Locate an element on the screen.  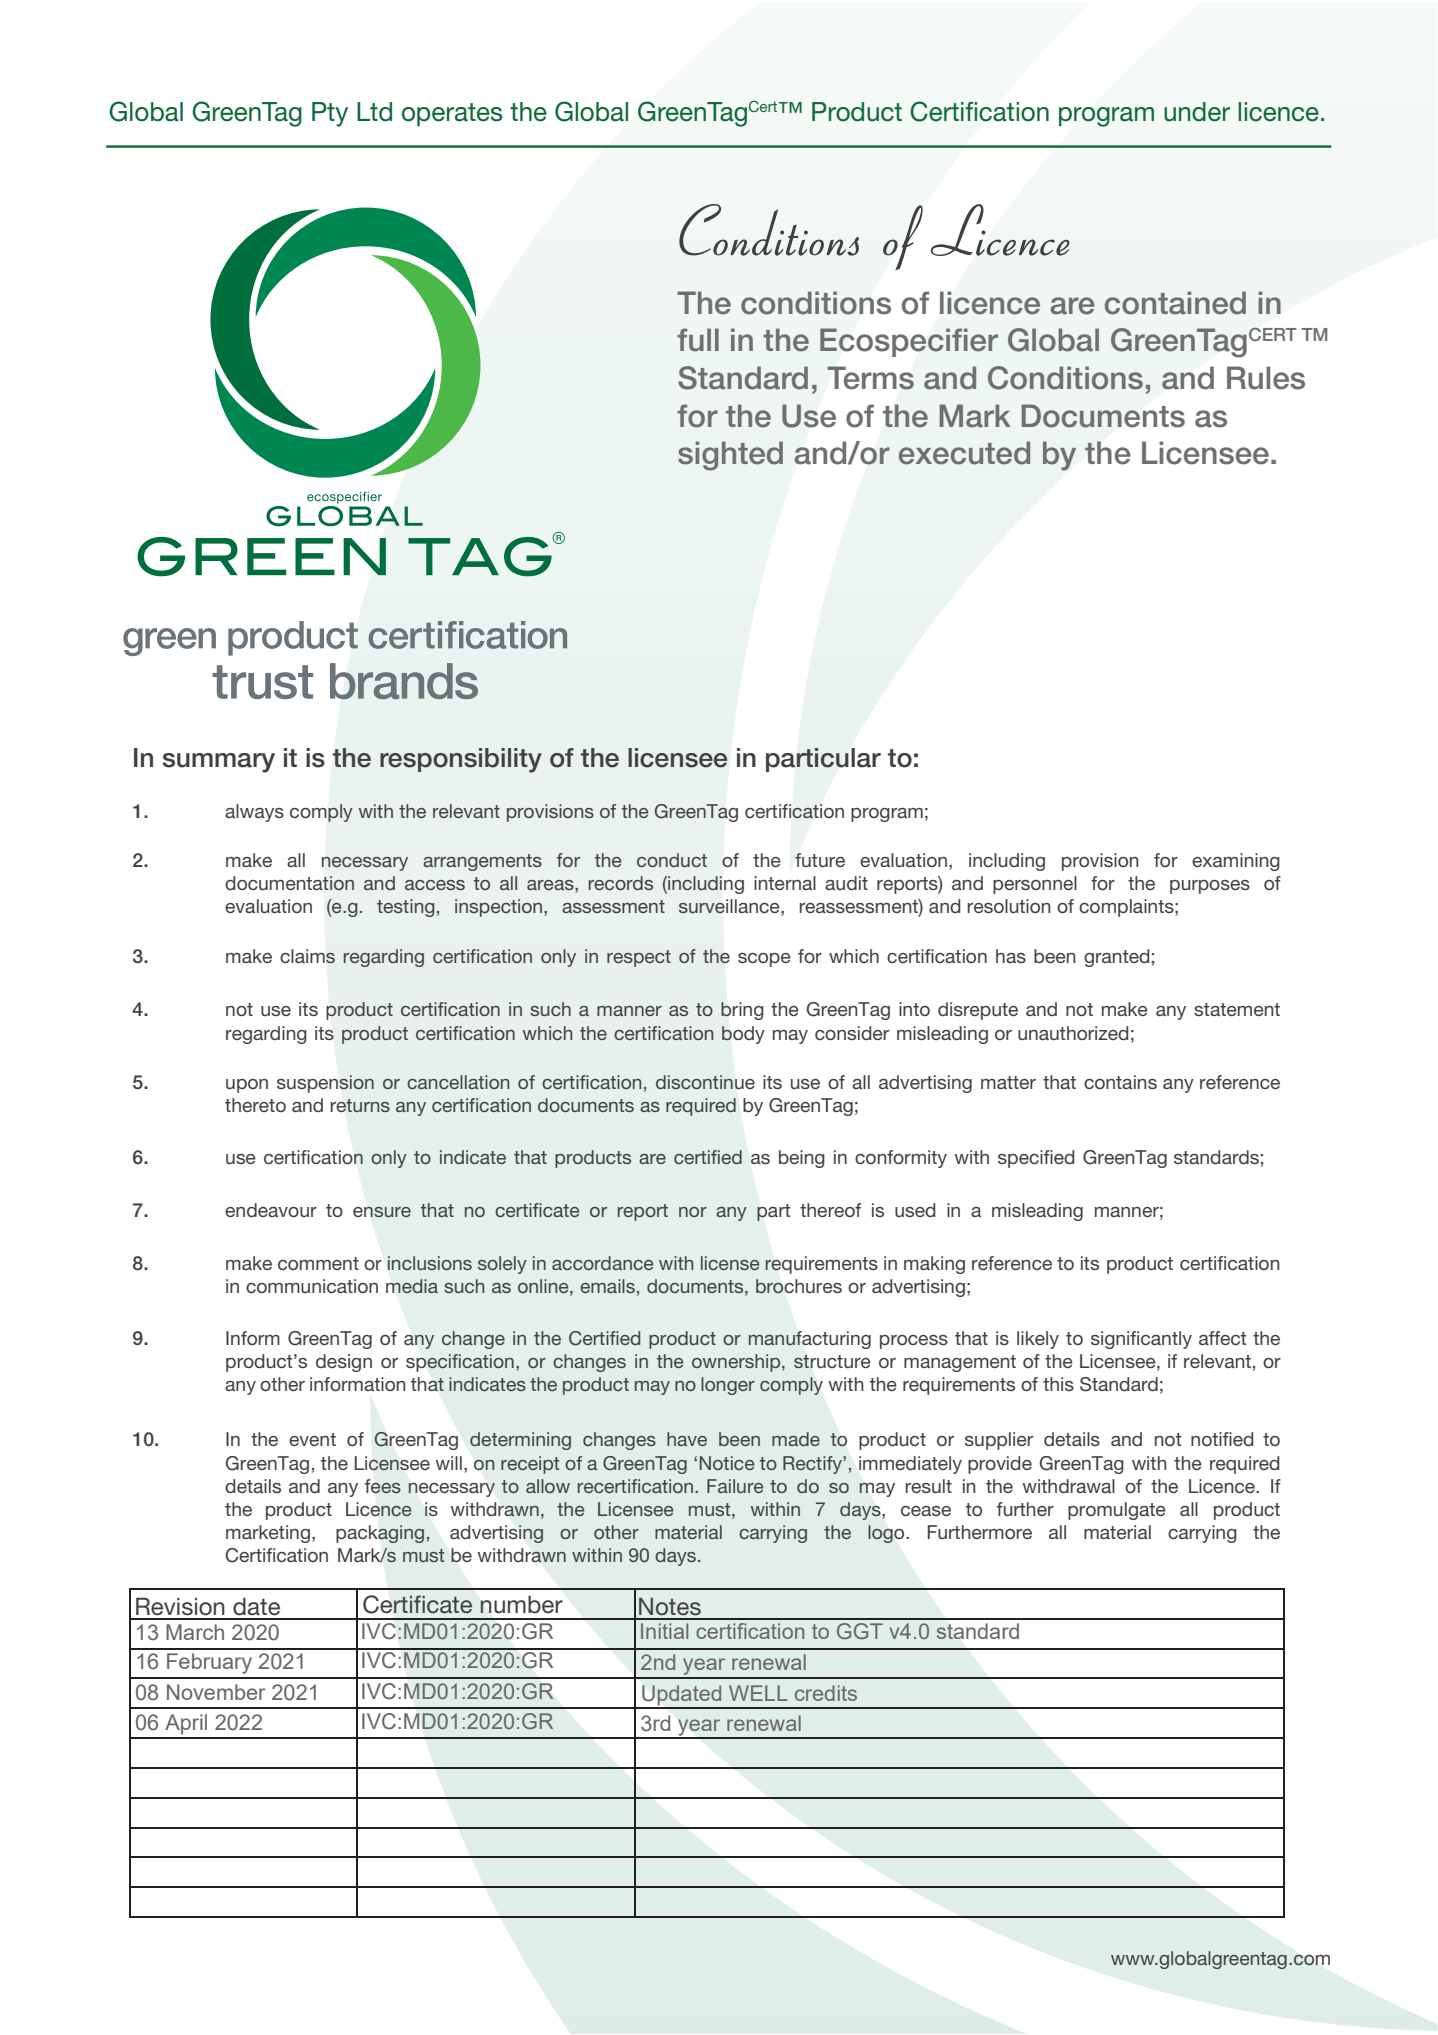
under is located at coordinates (1197, 112).
